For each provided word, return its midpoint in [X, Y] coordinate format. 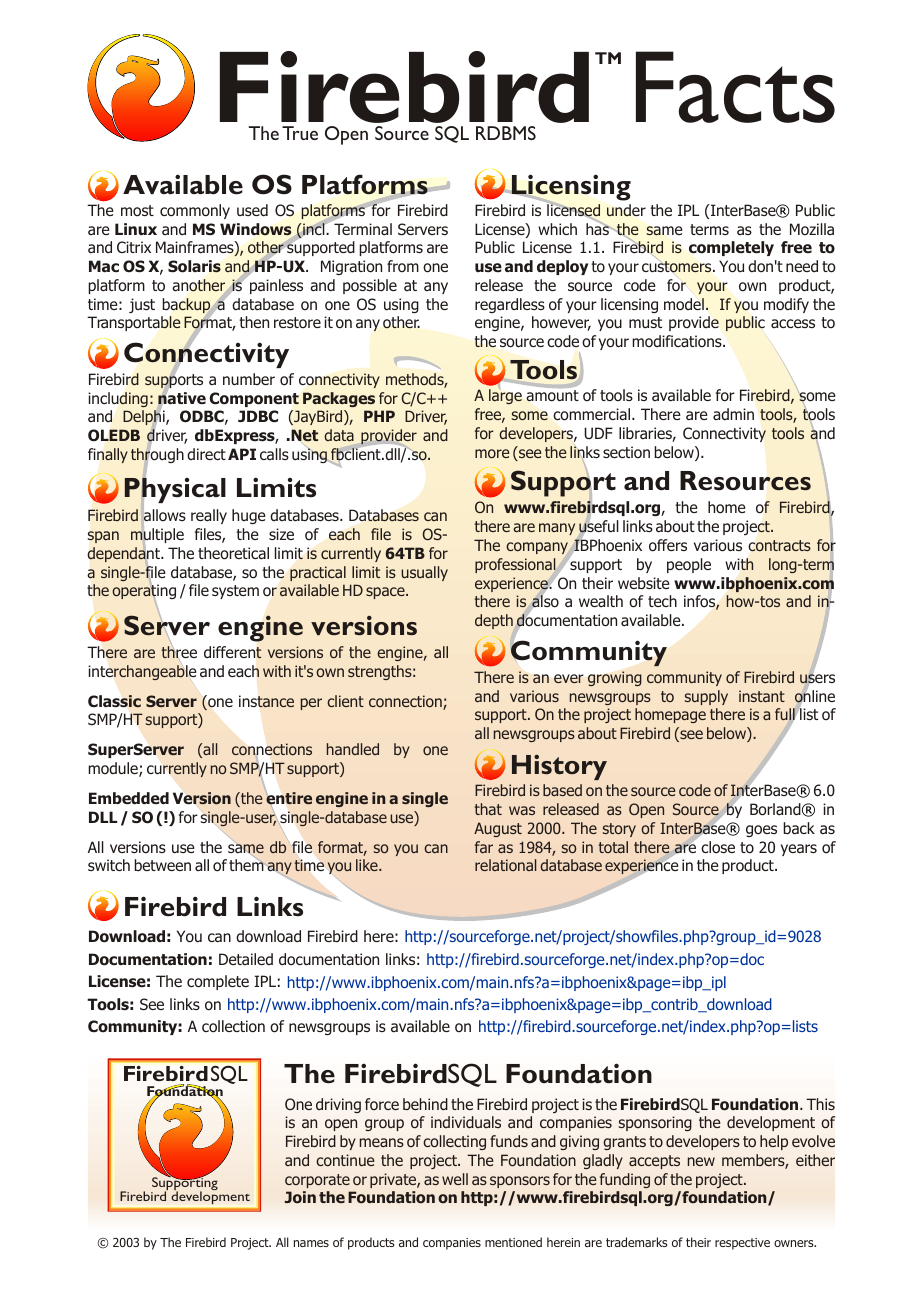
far [484, 847]
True [300, 133]
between [162, 865]
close [718, 847]
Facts [735, 87]
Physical [175, 490]
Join [300, 1197]
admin [733, 414]
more [492, 453]
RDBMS [506, 133]
